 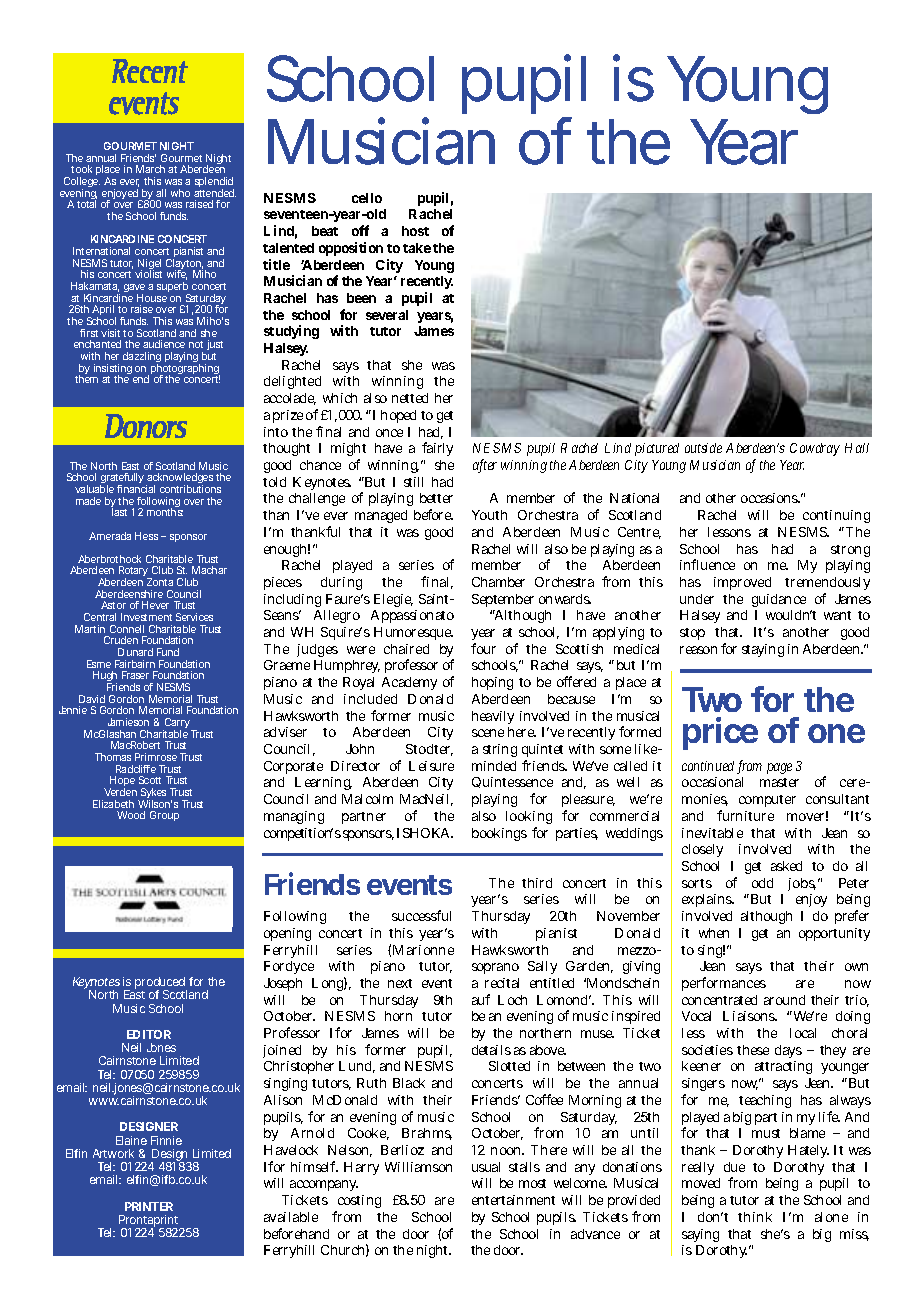 I want to click on bookings, so click(x=499, y=834).
